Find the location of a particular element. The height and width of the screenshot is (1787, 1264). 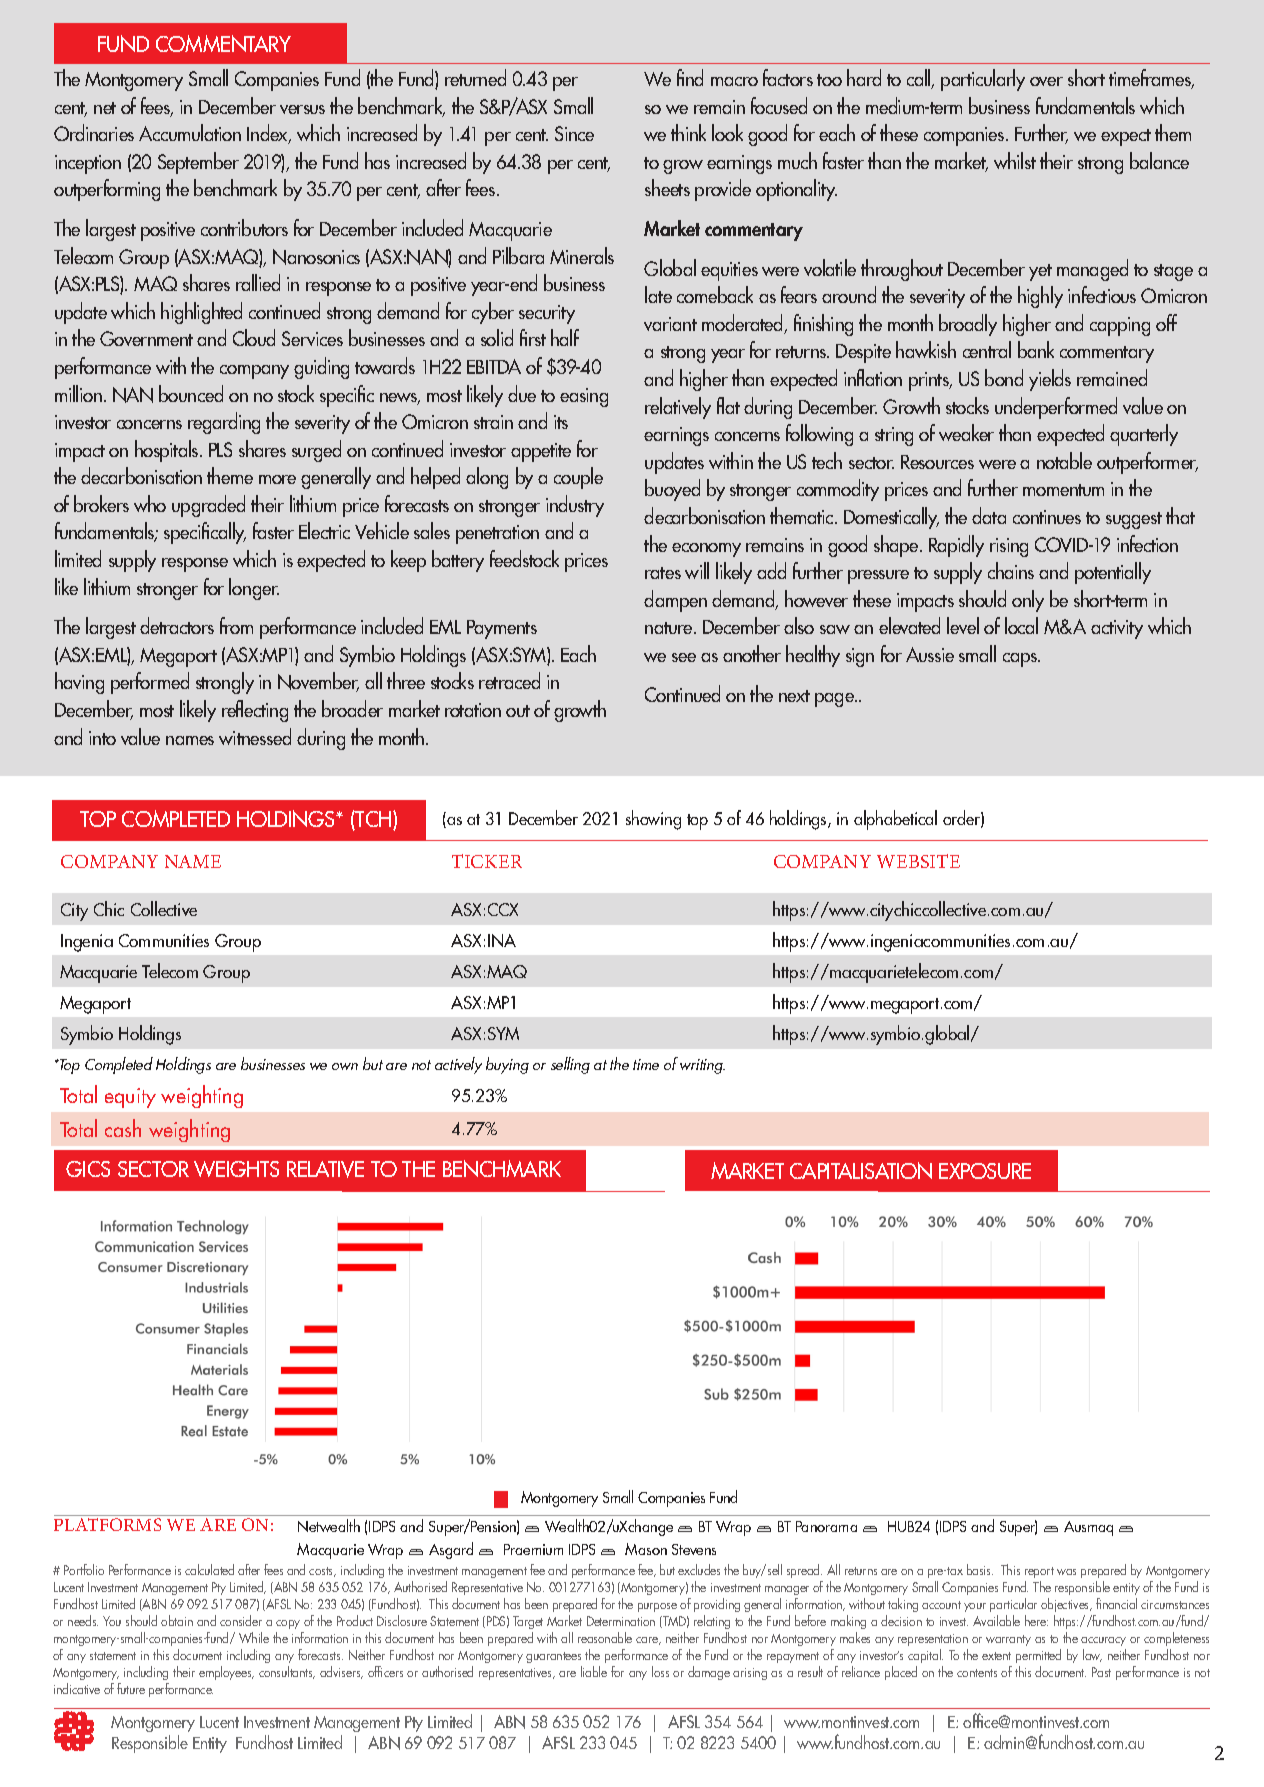

EXPOSURE is located at coordinates (985, 1171).
